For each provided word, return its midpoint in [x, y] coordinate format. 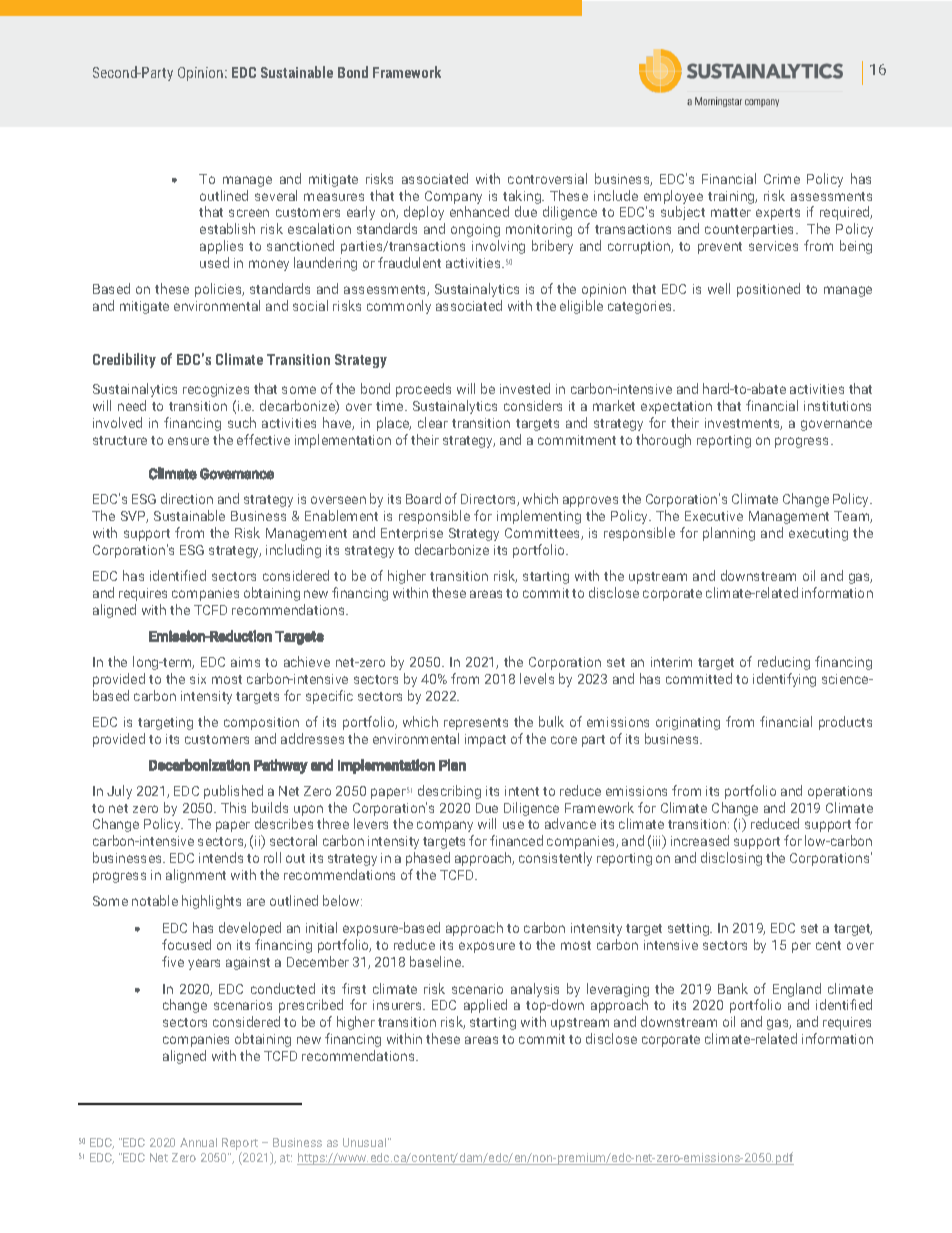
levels [537, 678]
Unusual [366, 1142]
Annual [198, 1142]
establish [227, 228]
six [198, 679]
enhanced [479, 211]
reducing [784, 663]
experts [778, 214]
